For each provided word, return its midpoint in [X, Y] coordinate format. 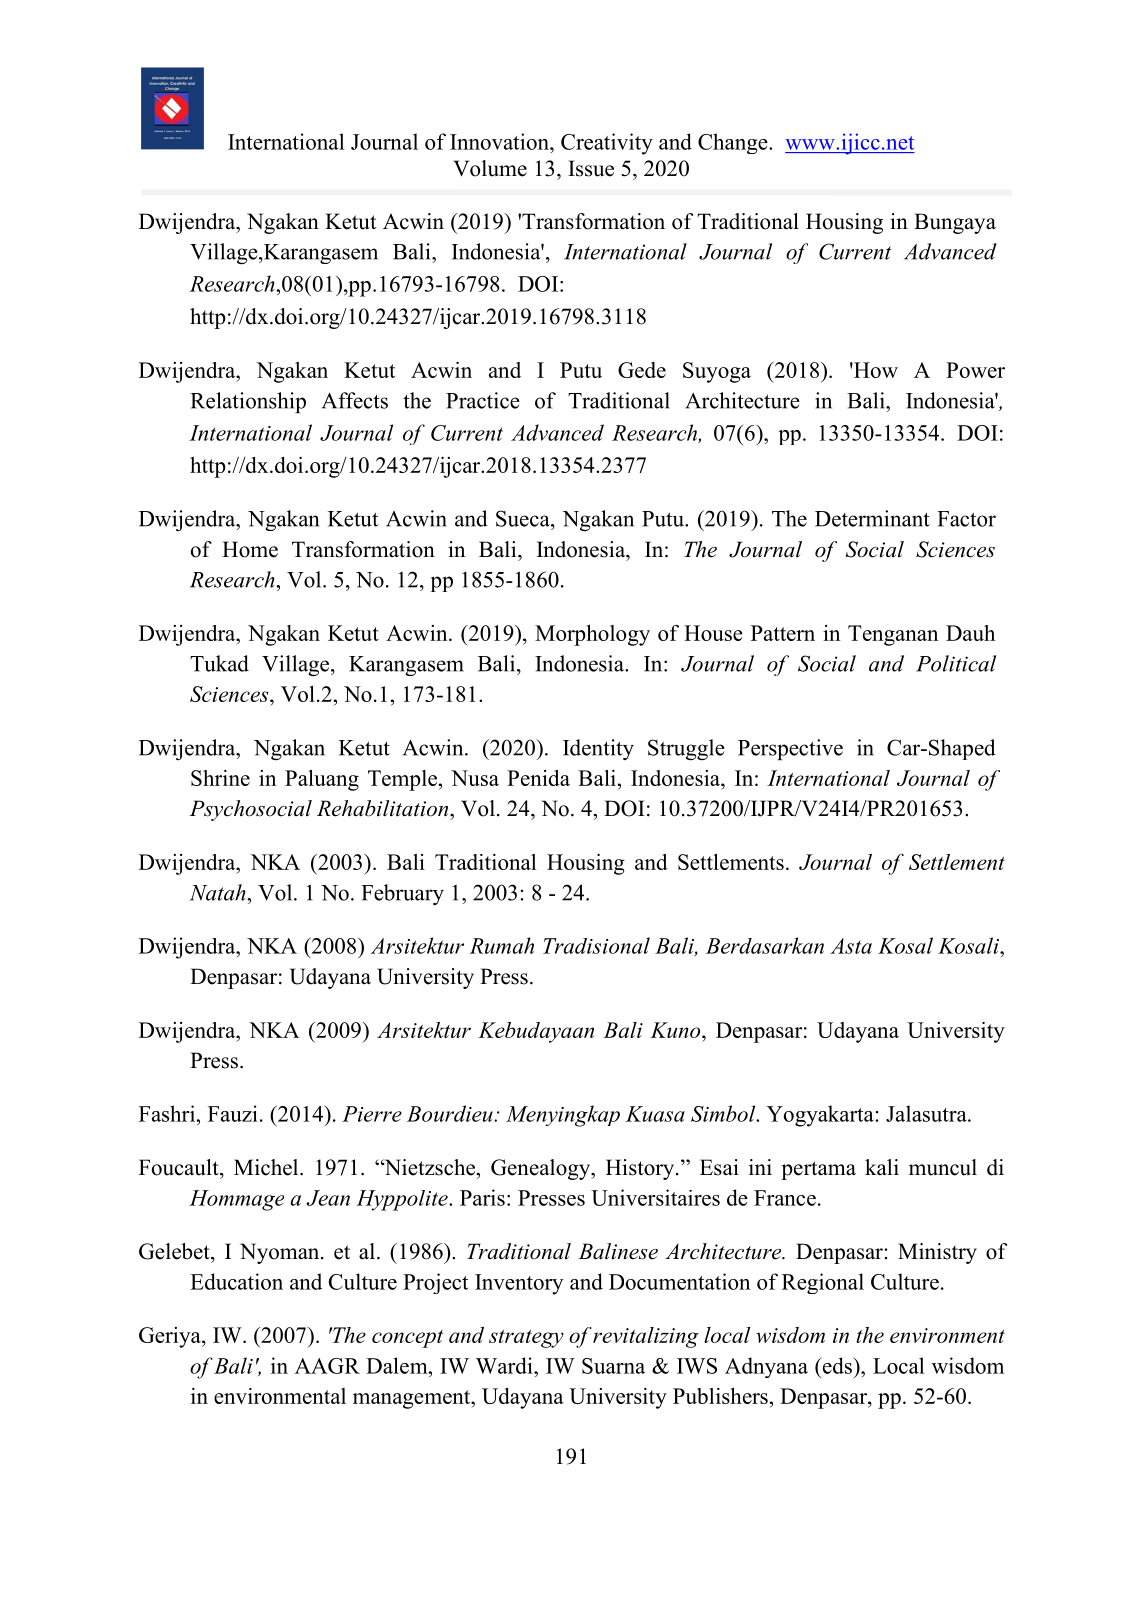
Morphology [592, 635]
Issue [591, 168]
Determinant [872, 518]
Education [236, 1281]
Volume [490, 168]
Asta [851, 946]
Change [734, 143]
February [402, 894]
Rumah [501, 945]
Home [250, 549]
